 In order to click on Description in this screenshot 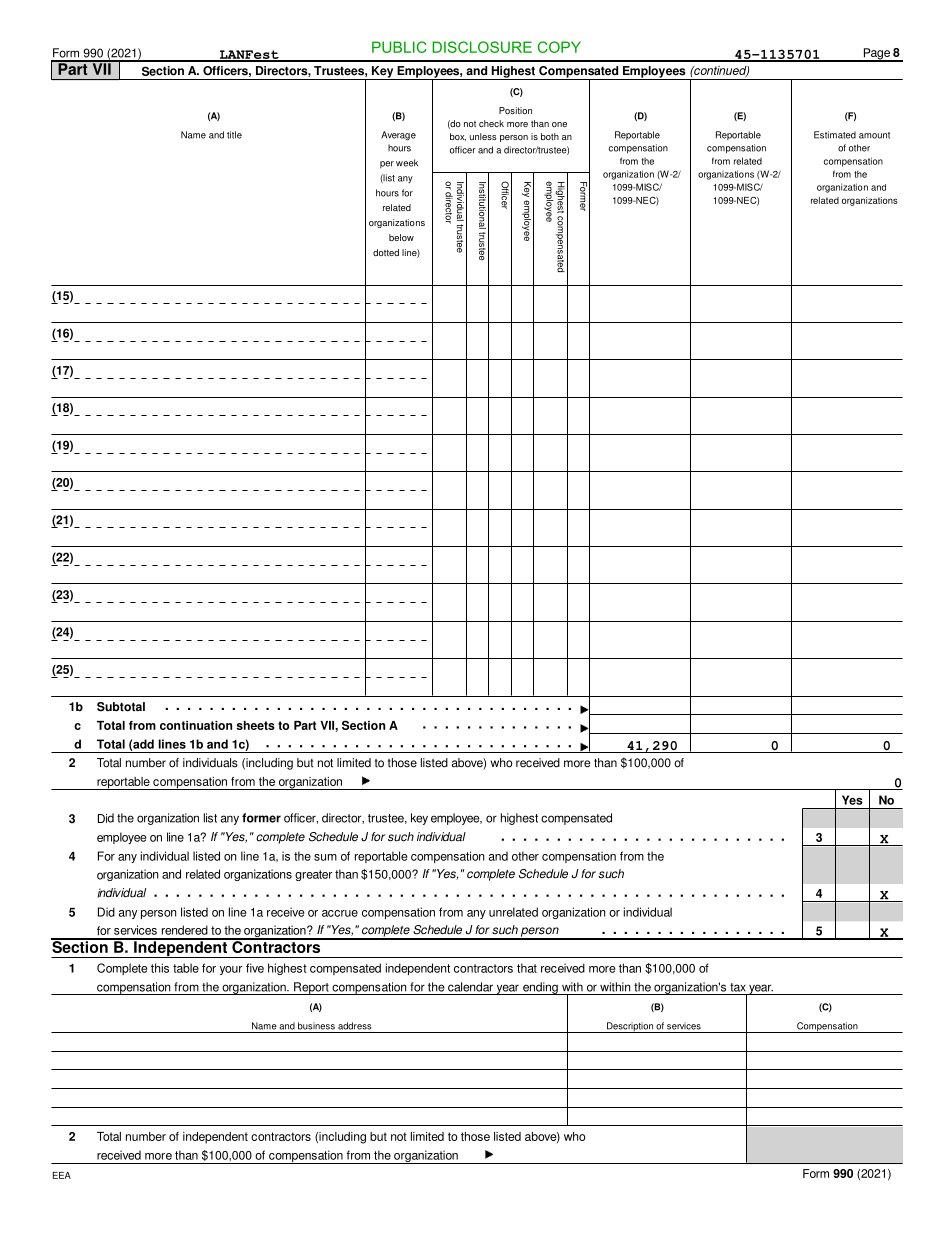, I will do `click(630, 1027)`.
